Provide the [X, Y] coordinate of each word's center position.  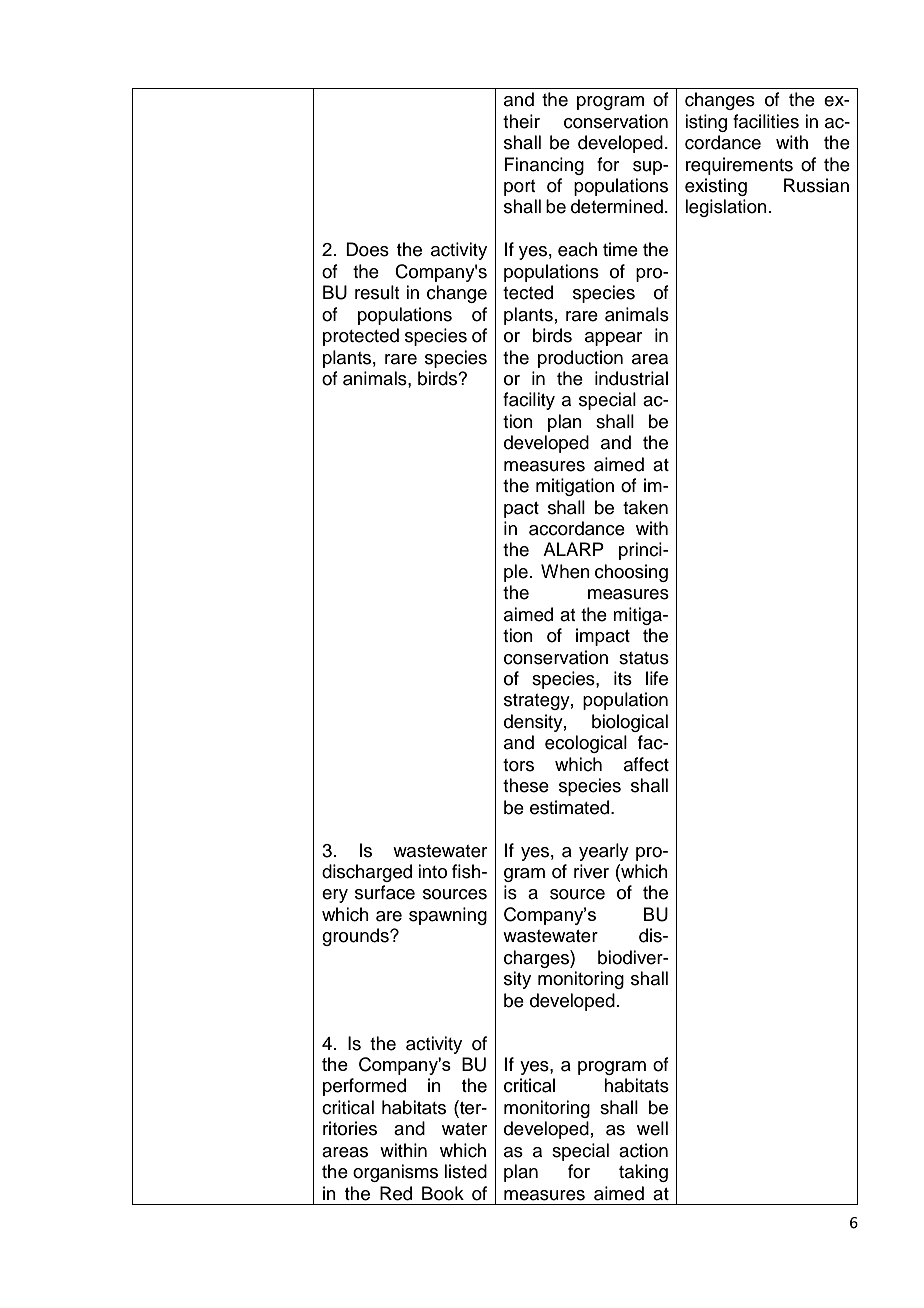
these [526, 785]
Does [367, 249]
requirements [739, 166]
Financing [544, 166]
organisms [395, 1173]
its [623, 678]
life [657, 678]
